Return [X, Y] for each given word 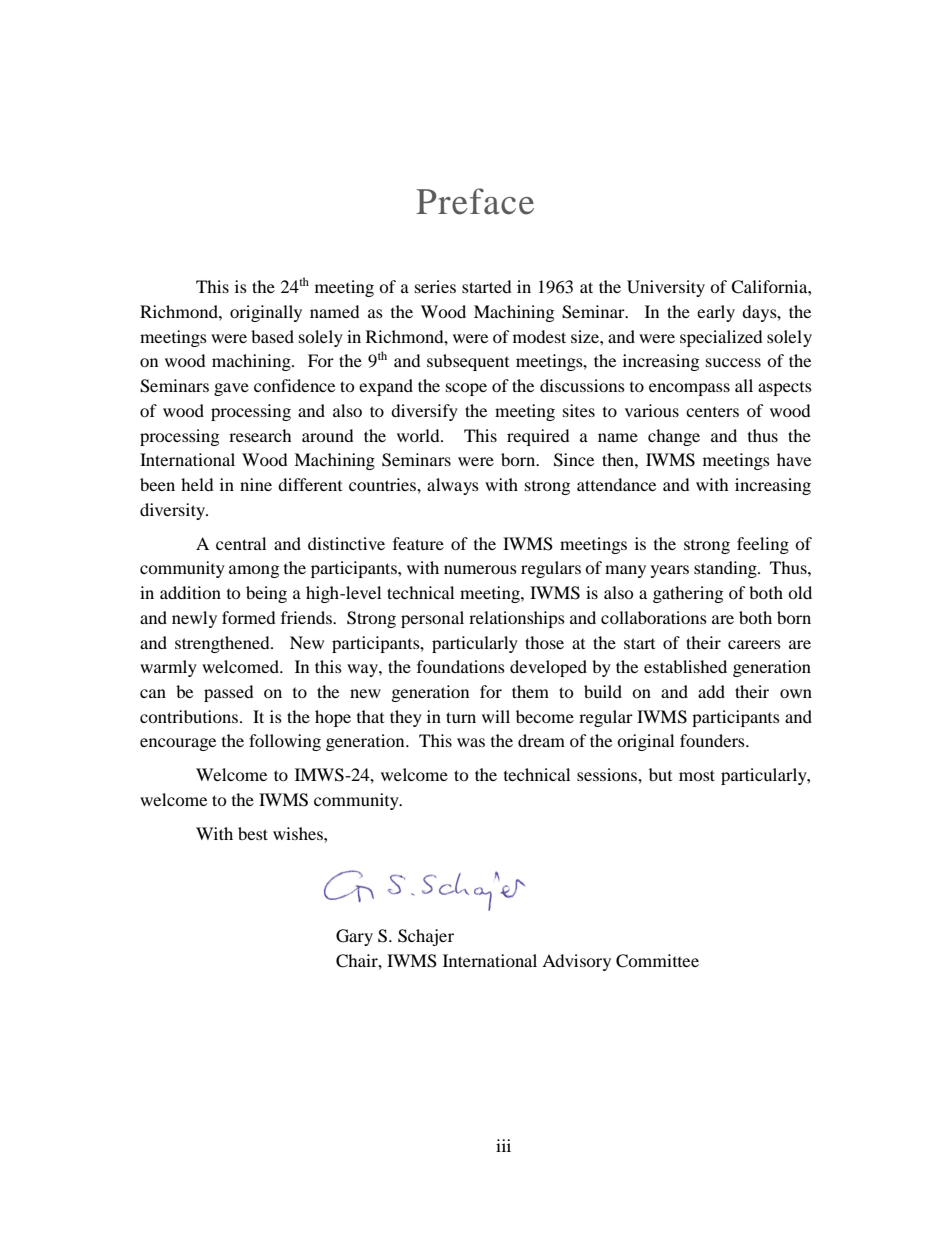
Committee [657, 961]
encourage [178, 744]
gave [231, 389]
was [471, 742]
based [272, 336]
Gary [354, 937]
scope [466, 389]
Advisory [576, 962]
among [254, 571]
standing [726, 569]
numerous [480, 569]
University [666, 288]
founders [713, 740]
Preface [475, 201]
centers [712, 412]
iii [503, 1145]
